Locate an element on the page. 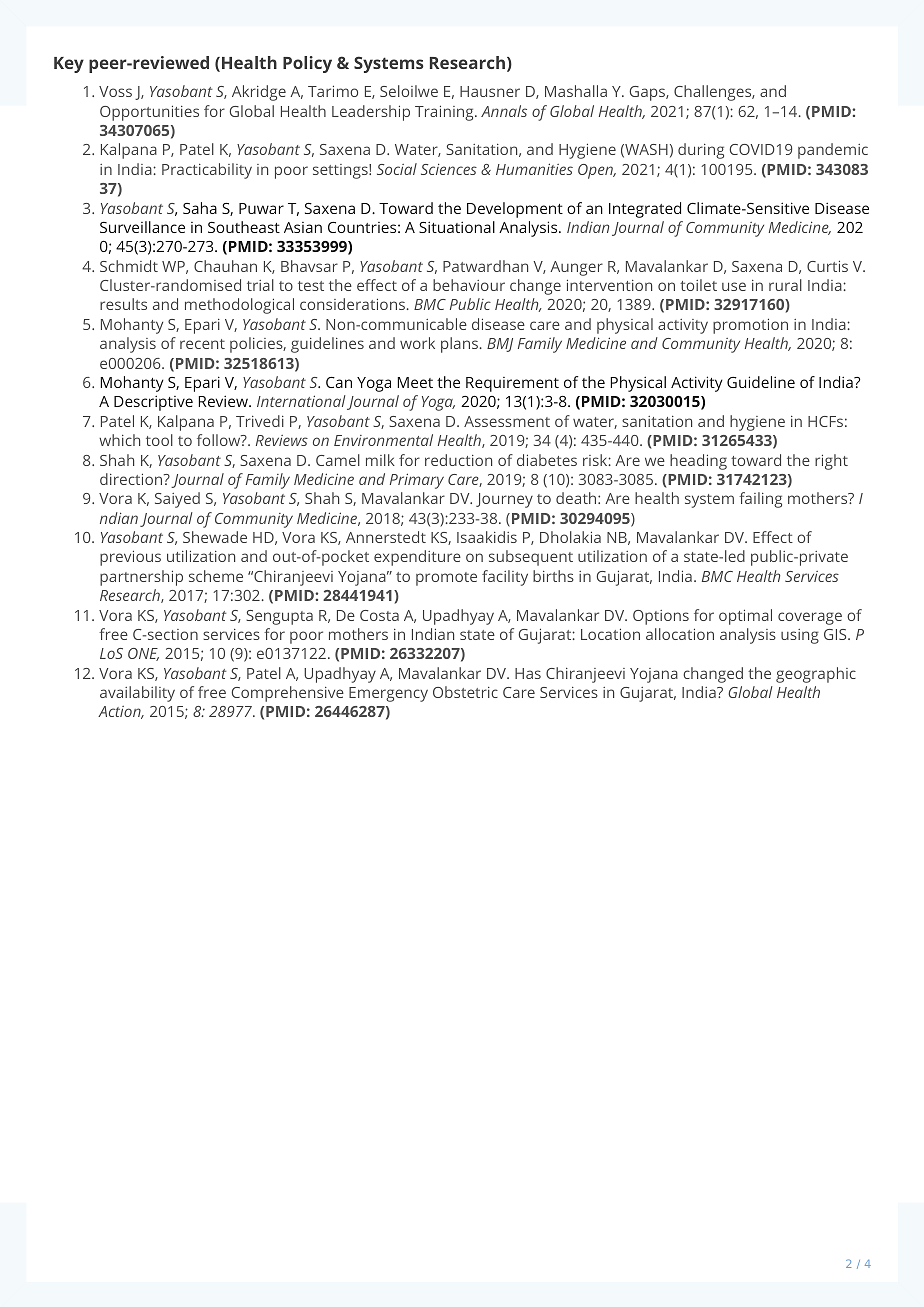  failing is located at coordinates (760, 500).
